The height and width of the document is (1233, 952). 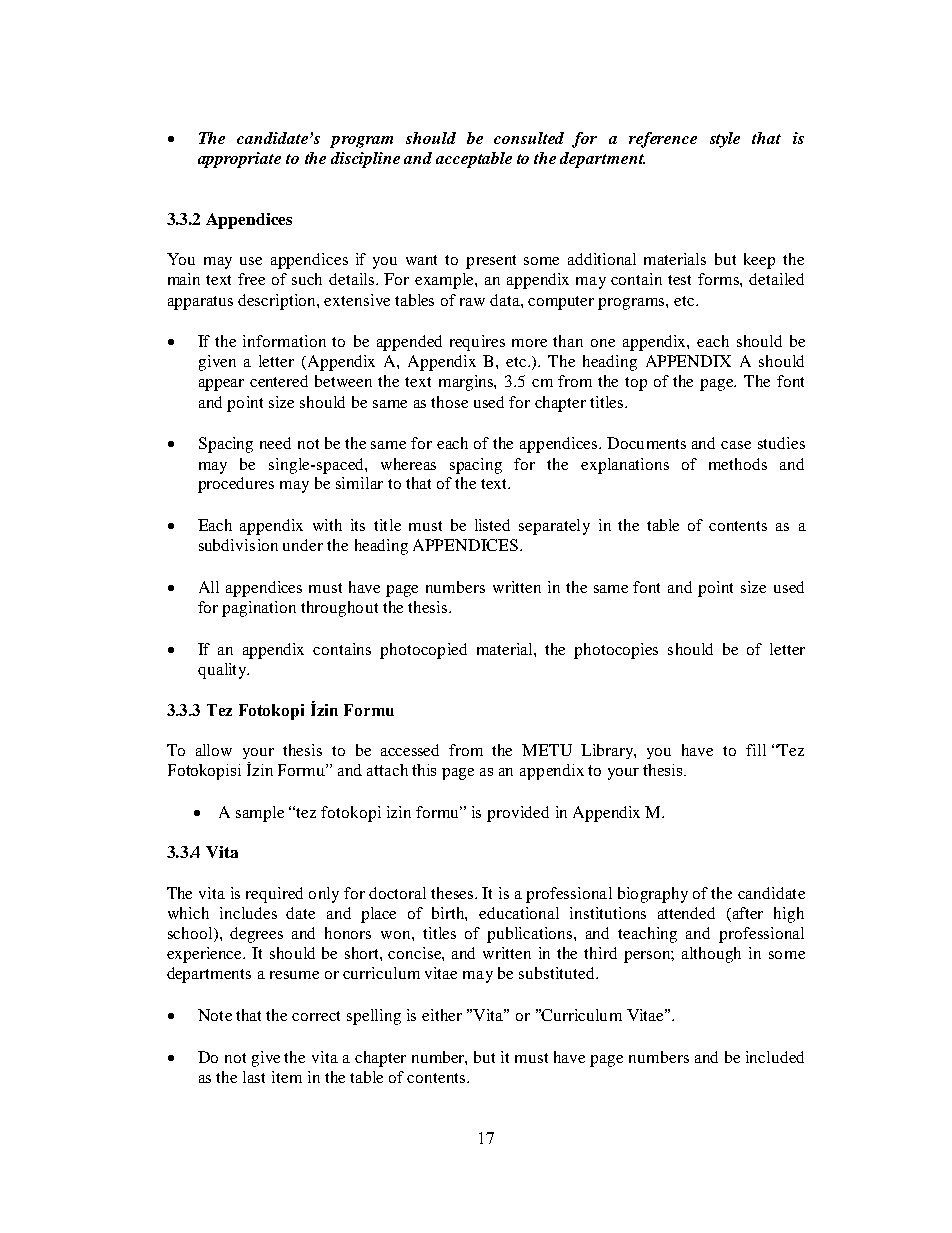 What do you see at coordinates (453, 893) in the document?
I see `theses` at bounding box center [453, 893].
